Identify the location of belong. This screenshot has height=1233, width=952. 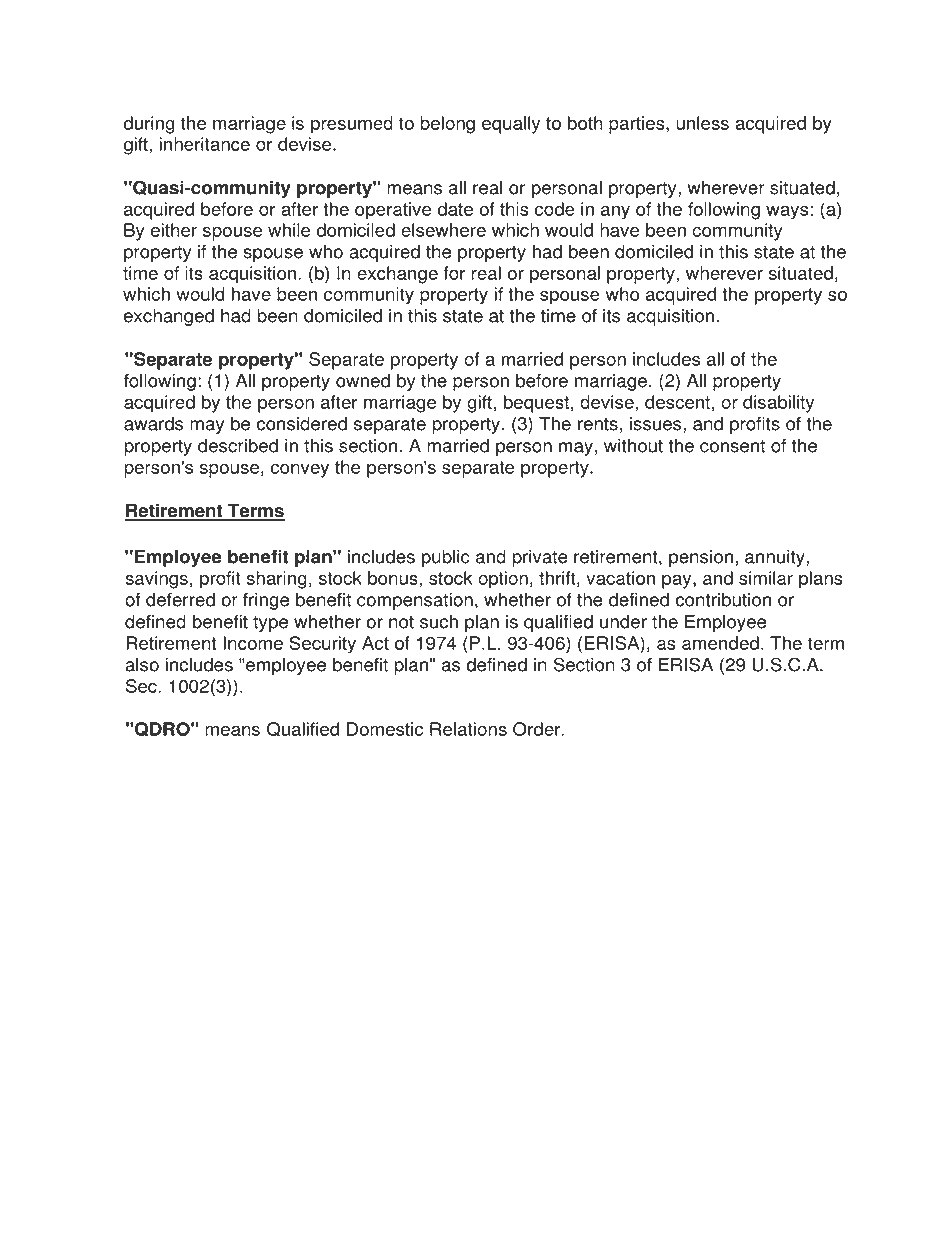
(447, 125).
